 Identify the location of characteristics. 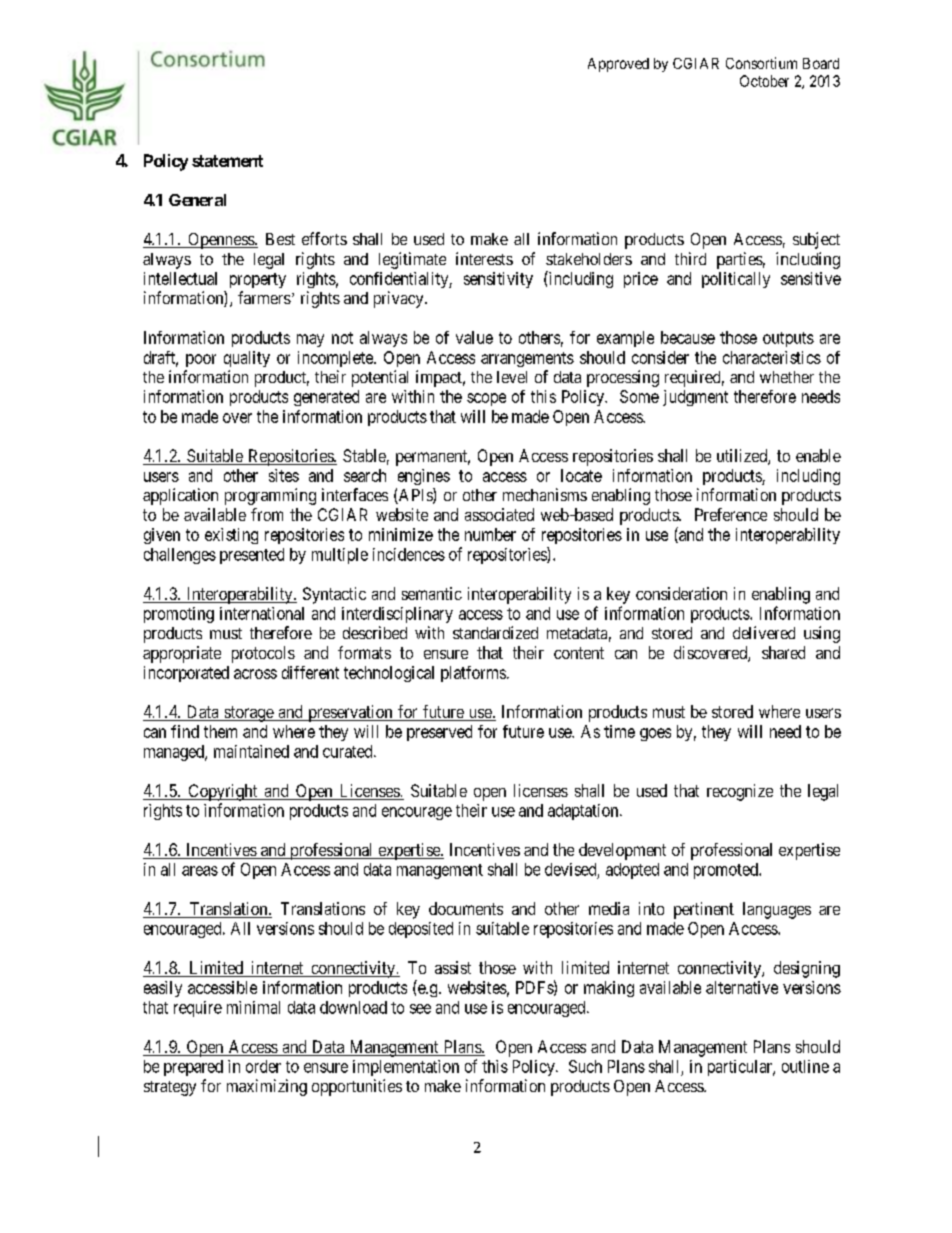
(772, 357).
